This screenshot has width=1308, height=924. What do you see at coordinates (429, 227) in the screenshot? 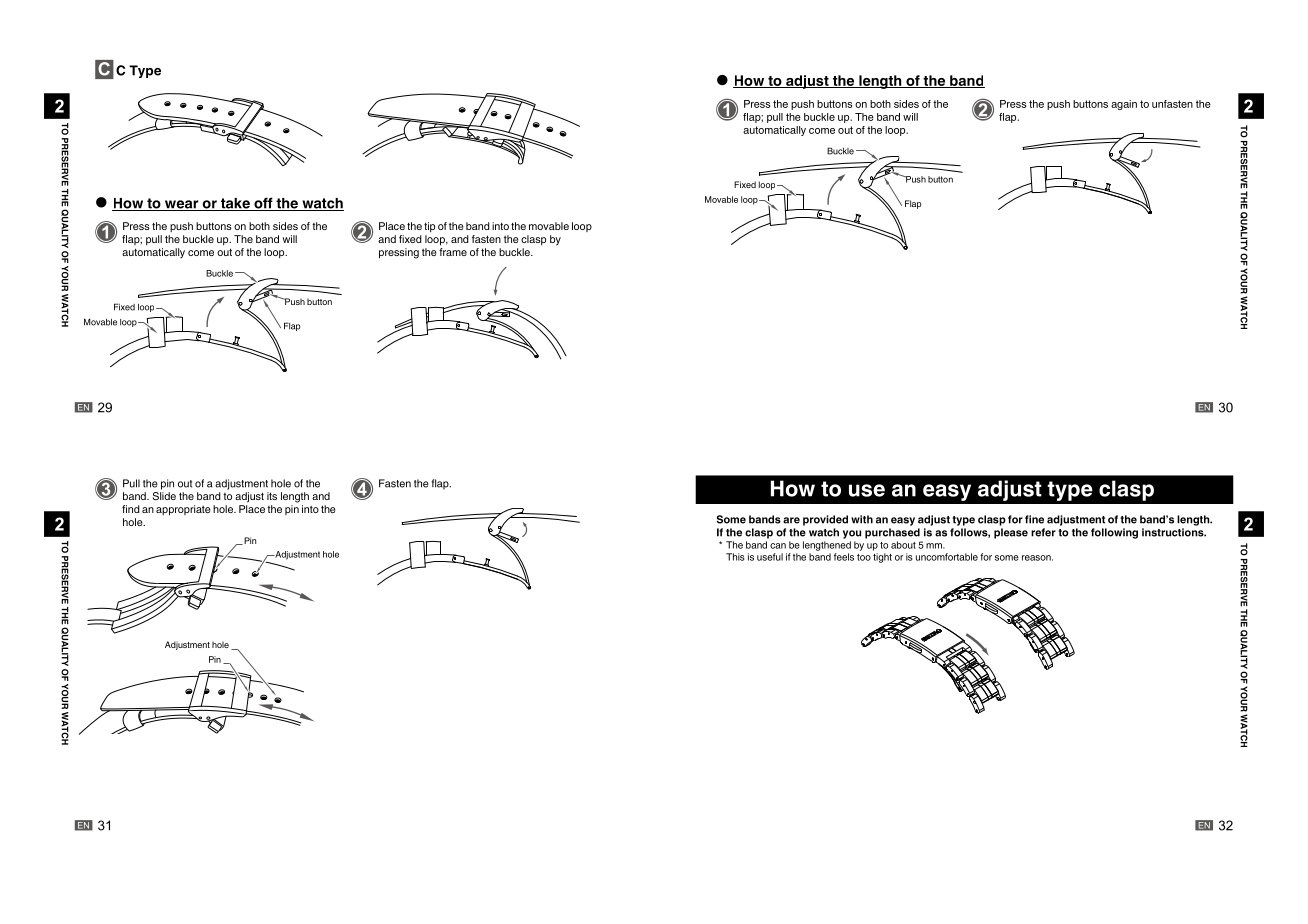
I see `tip` at bounding box center [429, 227].
